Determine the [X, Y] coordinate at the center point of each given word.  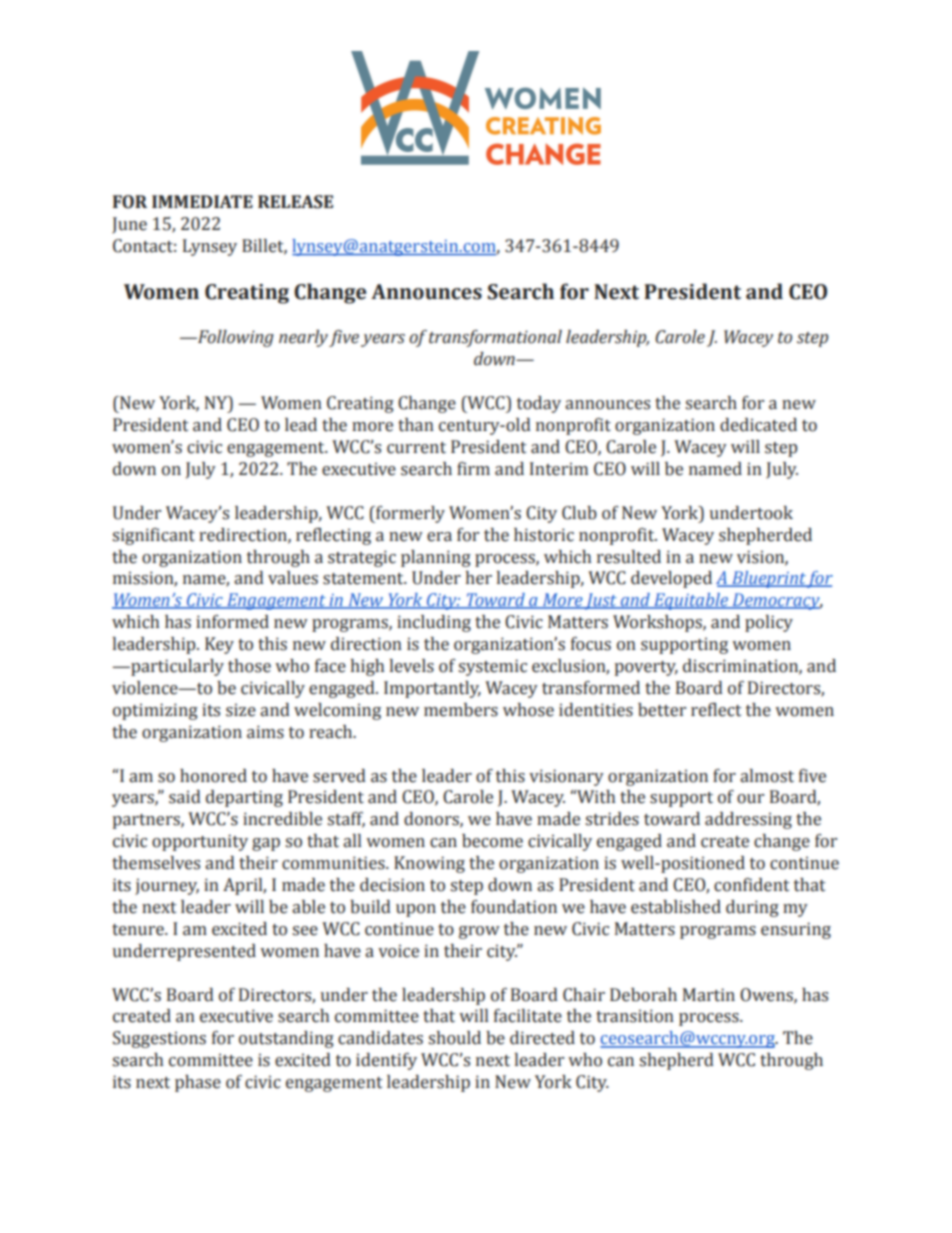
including [434, 623]
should [454, 1038]
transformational [495, 338]
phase [198, 1083]
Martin [709, 995]
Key [219, 645]
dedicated [758, 425]
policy [769, 623]
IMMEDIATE [202, 201]
